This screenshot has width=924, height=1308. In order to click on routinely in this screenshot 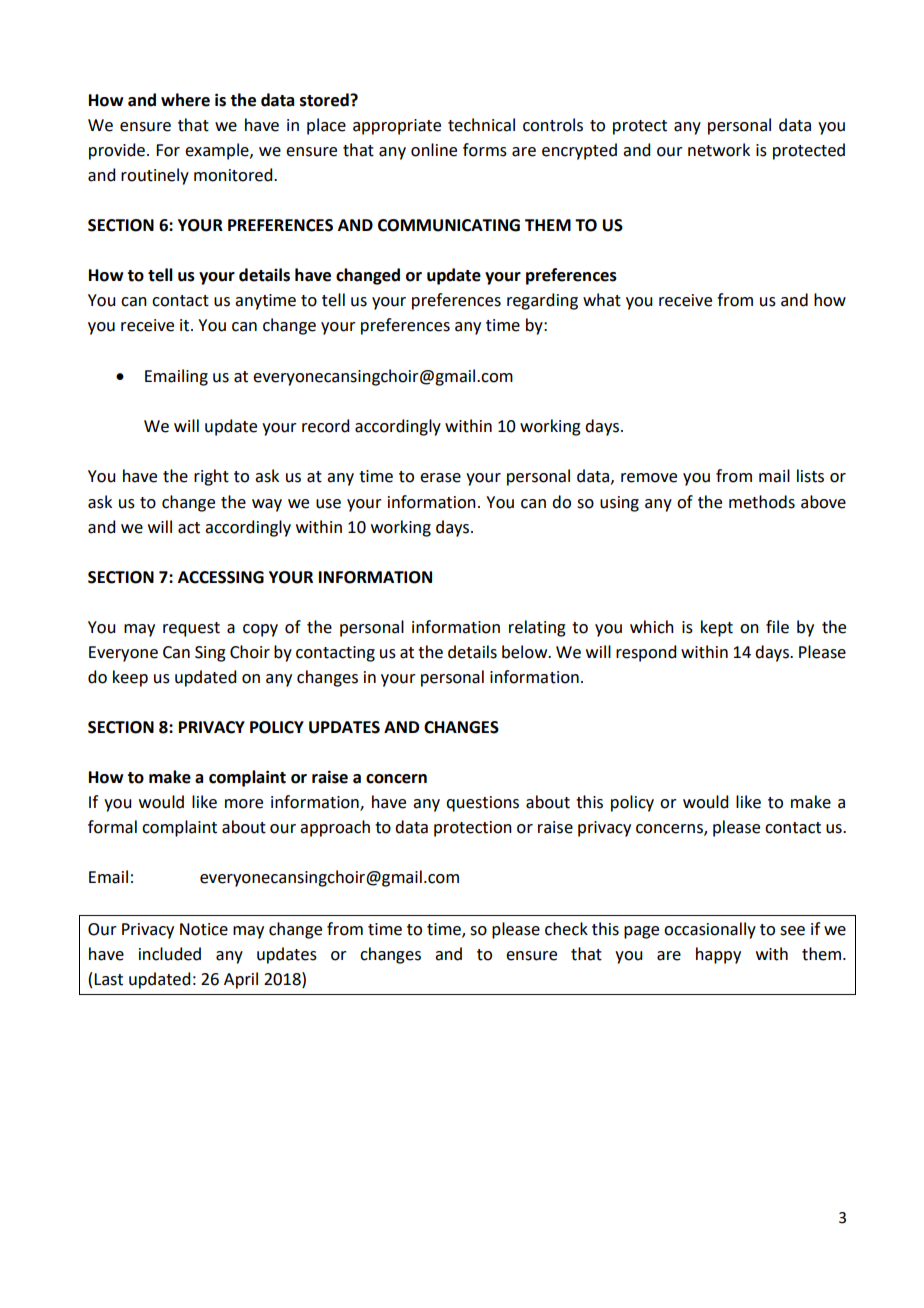, I will do `click(155, 176)`.
